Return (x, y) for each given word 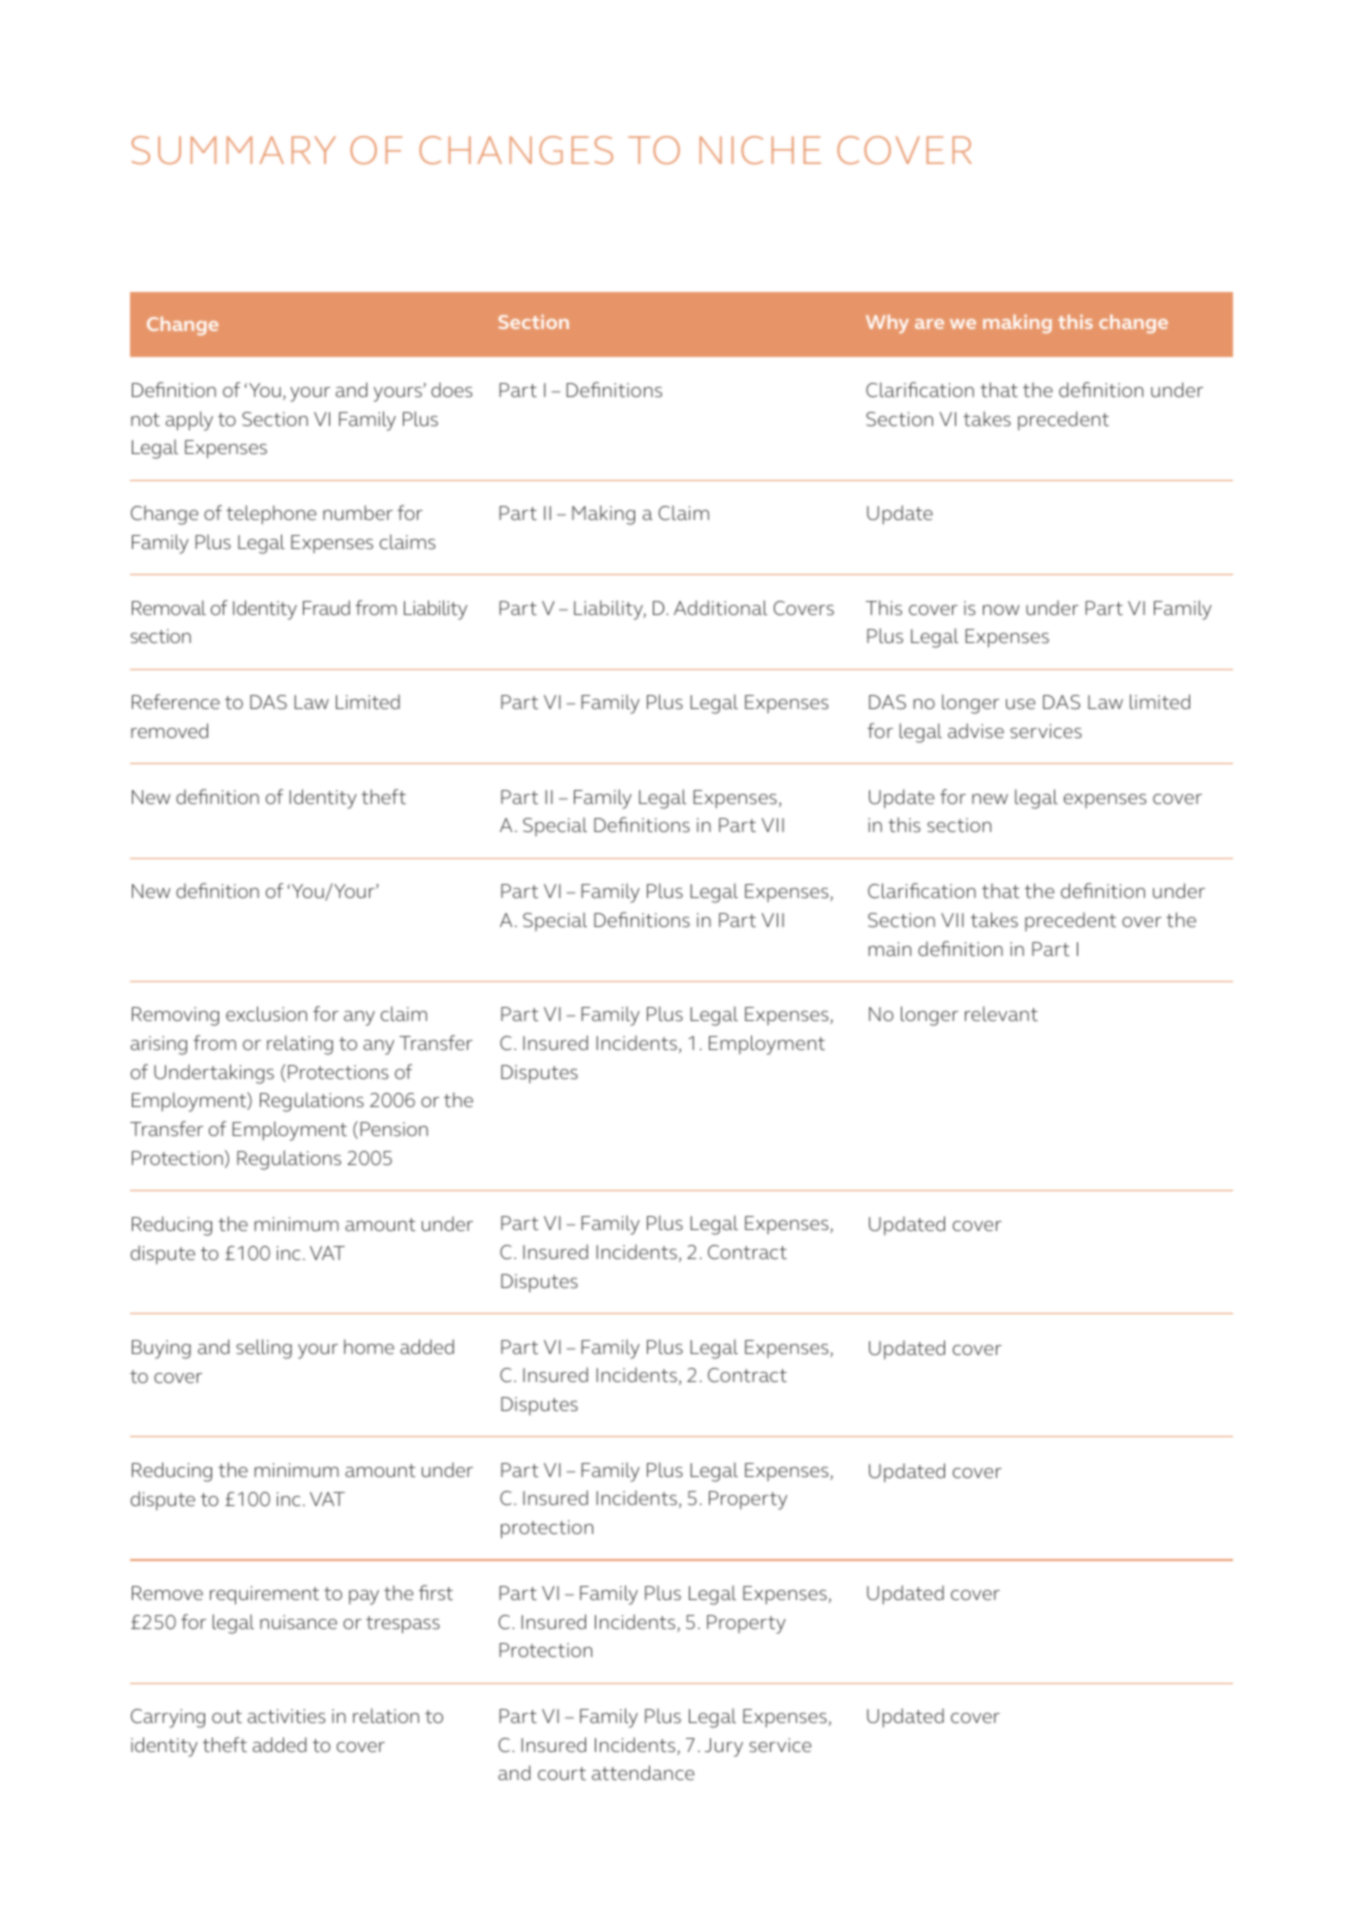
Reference (176, 701)
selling (264, 1349)
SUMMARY (234, 150)
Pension (394, 1129)
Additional (720, 607)
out (227, 1716)
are (929, 324)
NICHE (760, 150)
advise (976, 730)
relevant (1001, 1013)
